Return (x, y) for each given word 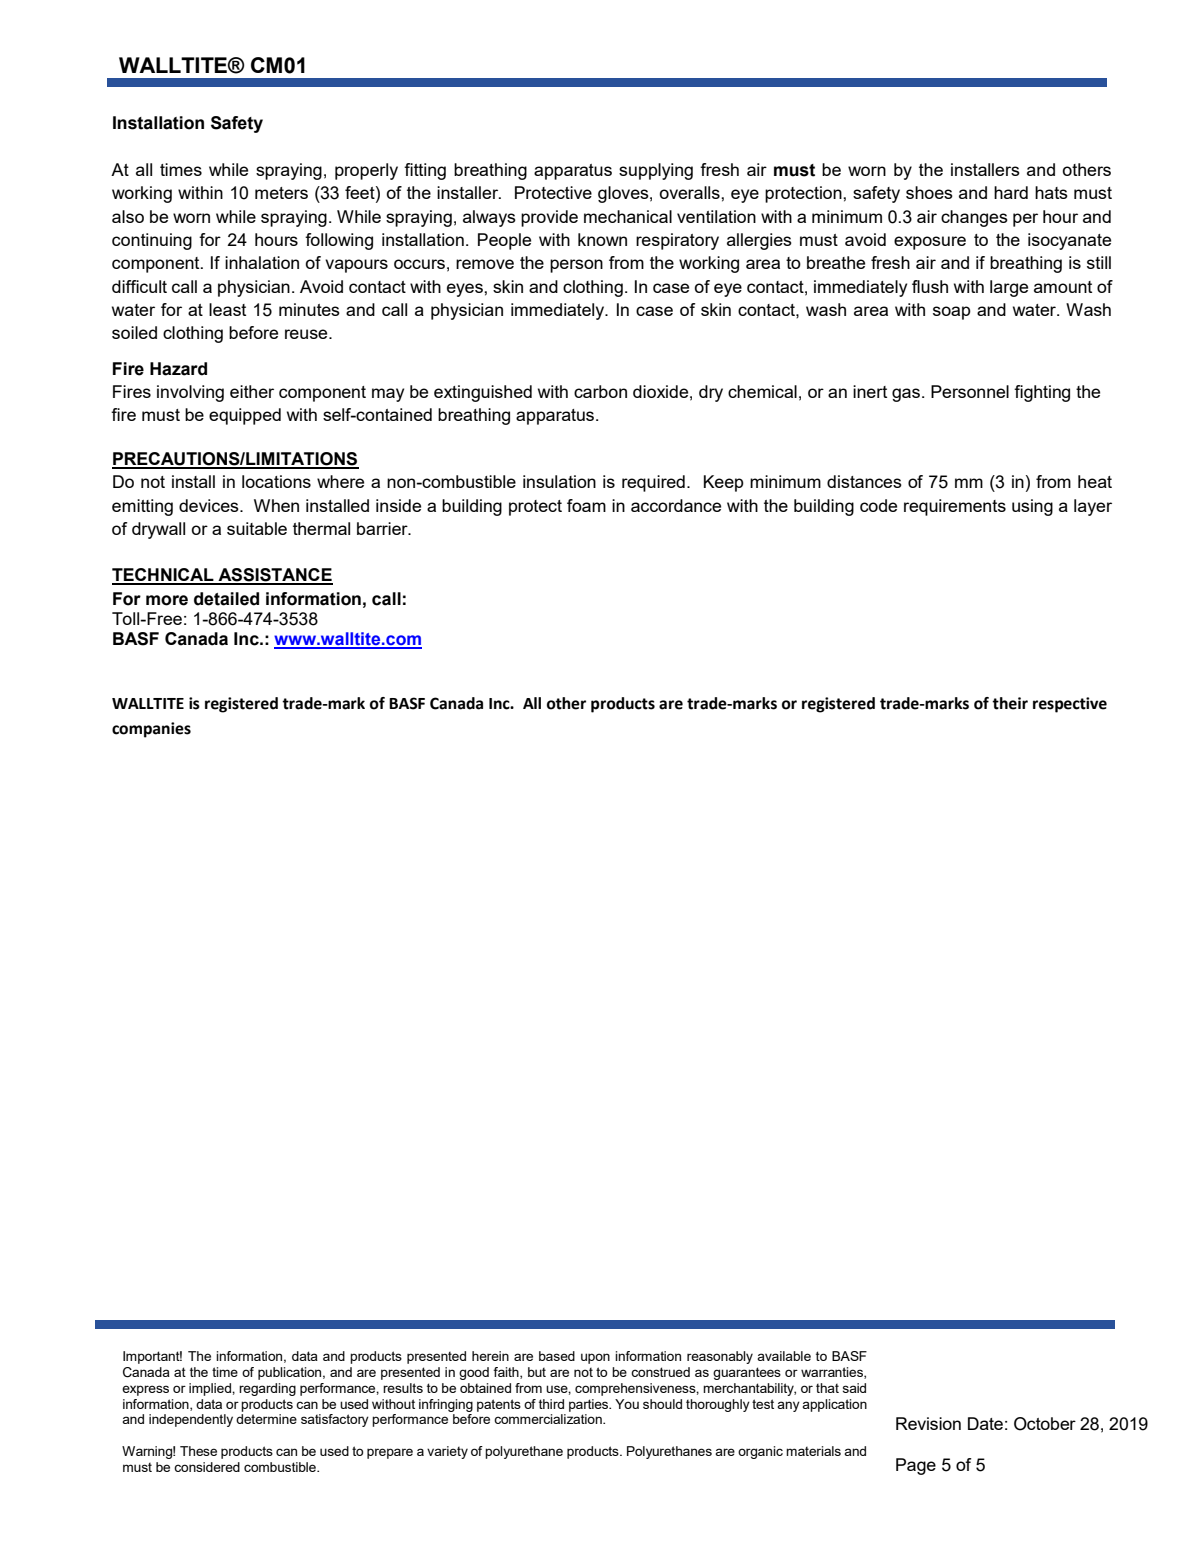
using (1032, 507)
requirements (955, 507)
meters (281, 193)
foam (586, 505)
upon (595, 1358)
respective (1070, 705)
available (784, 1356)
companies (151, 730)
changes (974, 218)
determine (266, 1419)
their (1010, 703)
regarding (267, 1389)
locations (276, 481)
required (653, 483)
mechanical (628, 216)
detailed (226, 599)
